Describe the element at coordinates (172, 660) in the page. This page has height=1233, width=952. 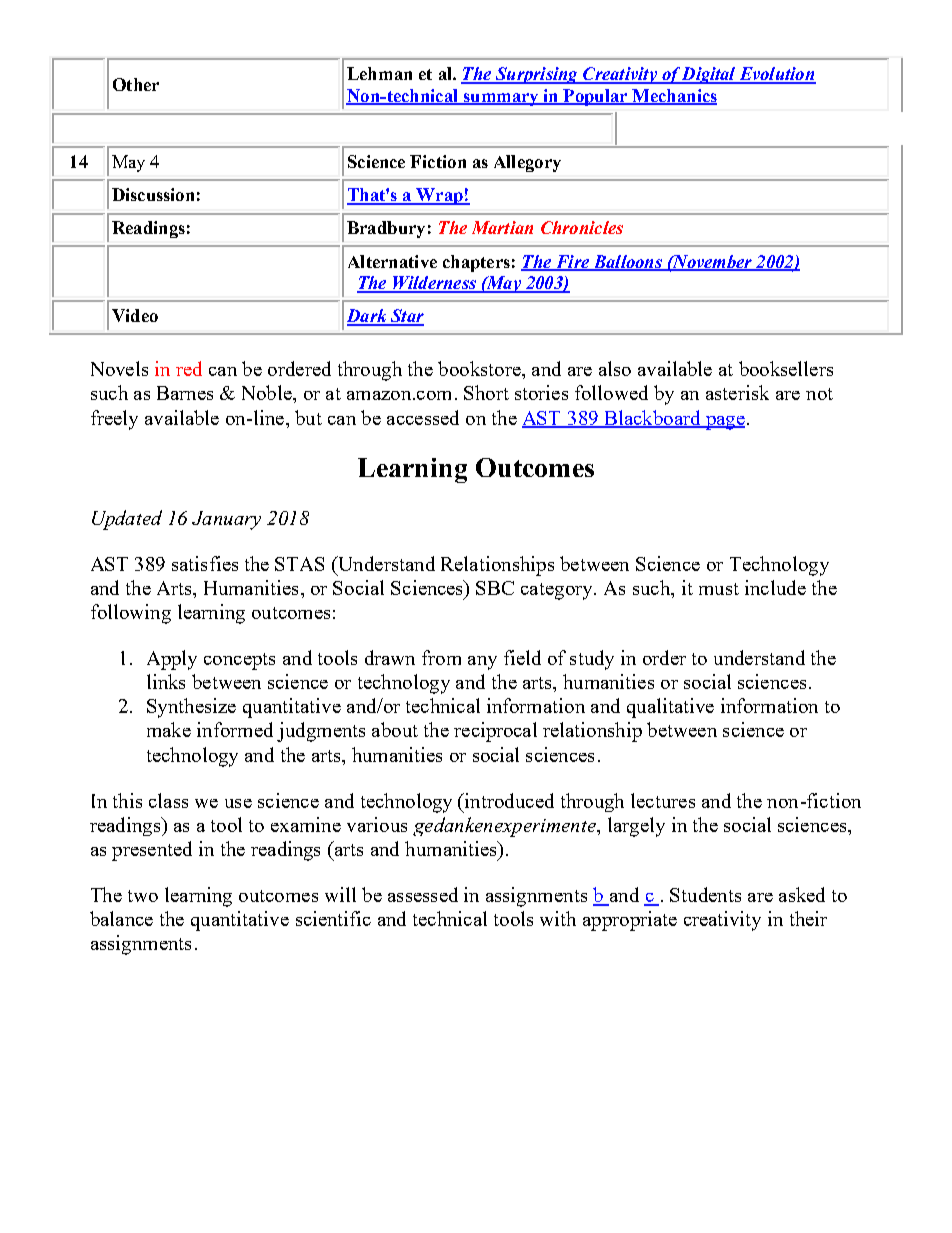
I see `Apply` at that location.
